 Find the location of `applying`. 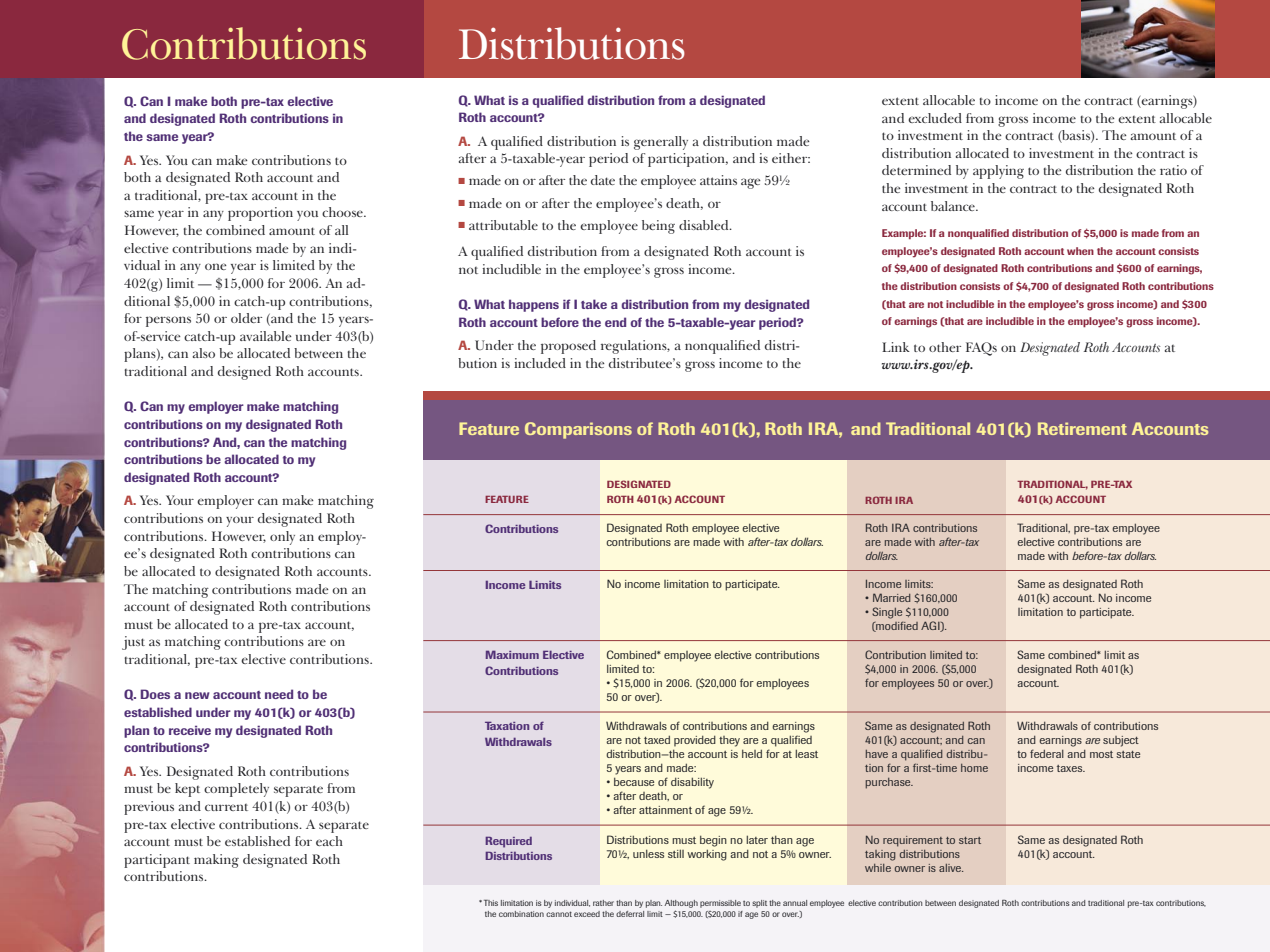

applying is located at coordinates (998, 172).
